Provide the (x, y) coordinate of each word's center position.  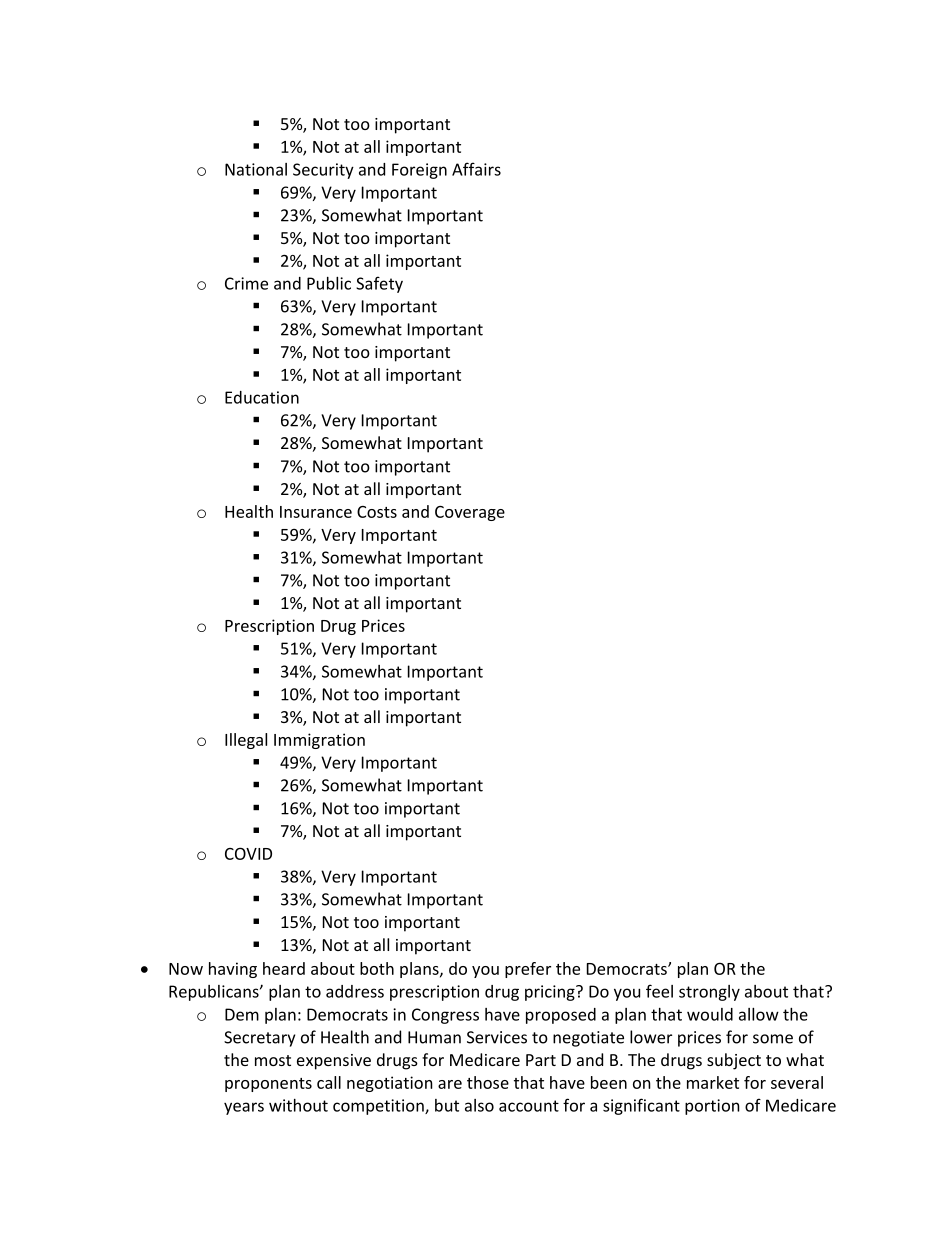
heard (284, 968)
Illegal (246, 741)
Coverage (470, 513)
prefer (528, 970)
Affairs (476, 169)
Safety (379, 284)
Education (262, 397)
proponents (268, 1085)
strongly (709, 993)
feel (659, 991)
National (256, 169)
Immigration (319, 741)
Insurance (316, 512)
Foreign (419, 171)
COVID (248, 853)
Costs (377, 512)
